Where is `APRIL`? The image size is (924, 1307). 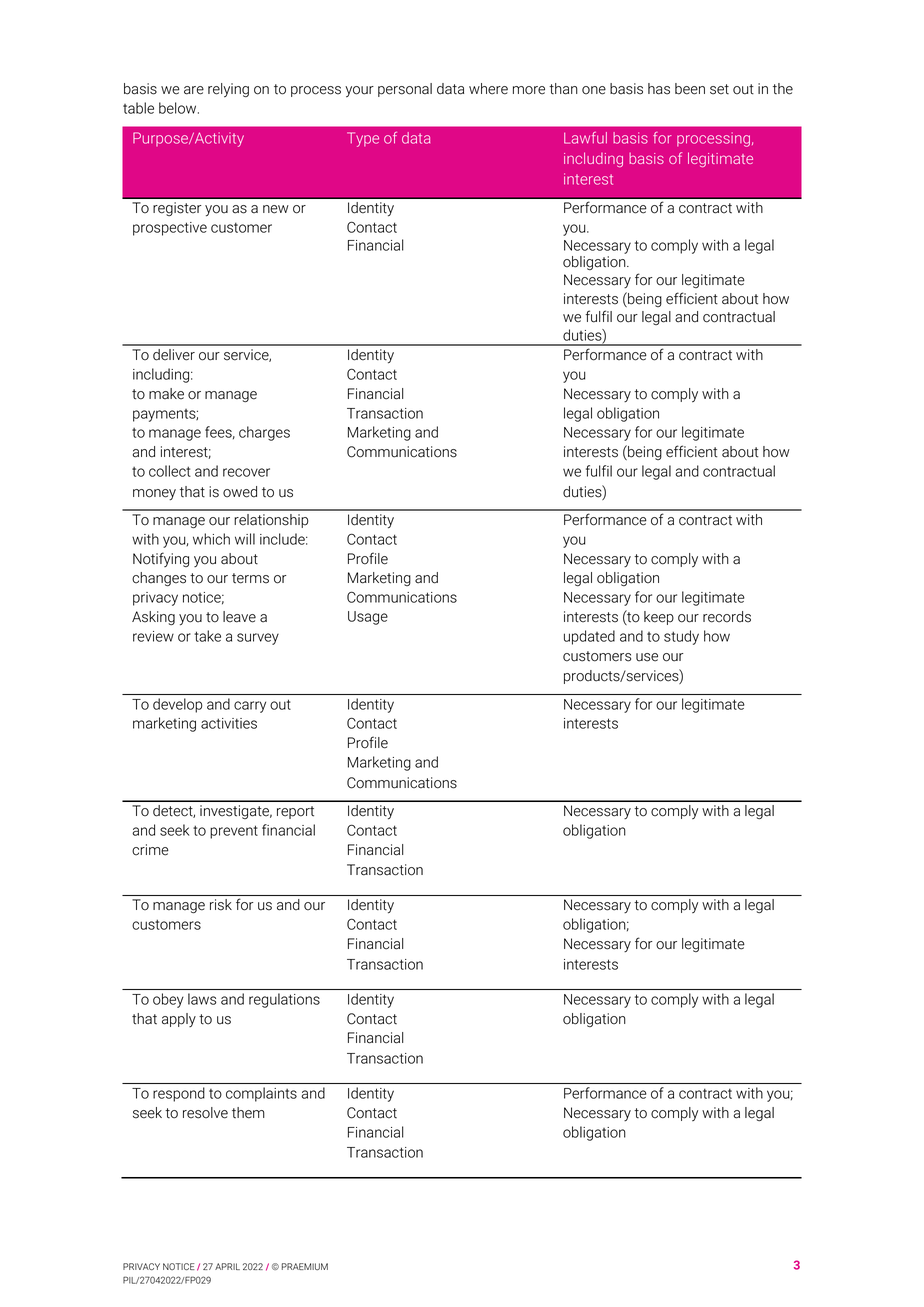 APRIL is located at coordinates (227, 1266).
